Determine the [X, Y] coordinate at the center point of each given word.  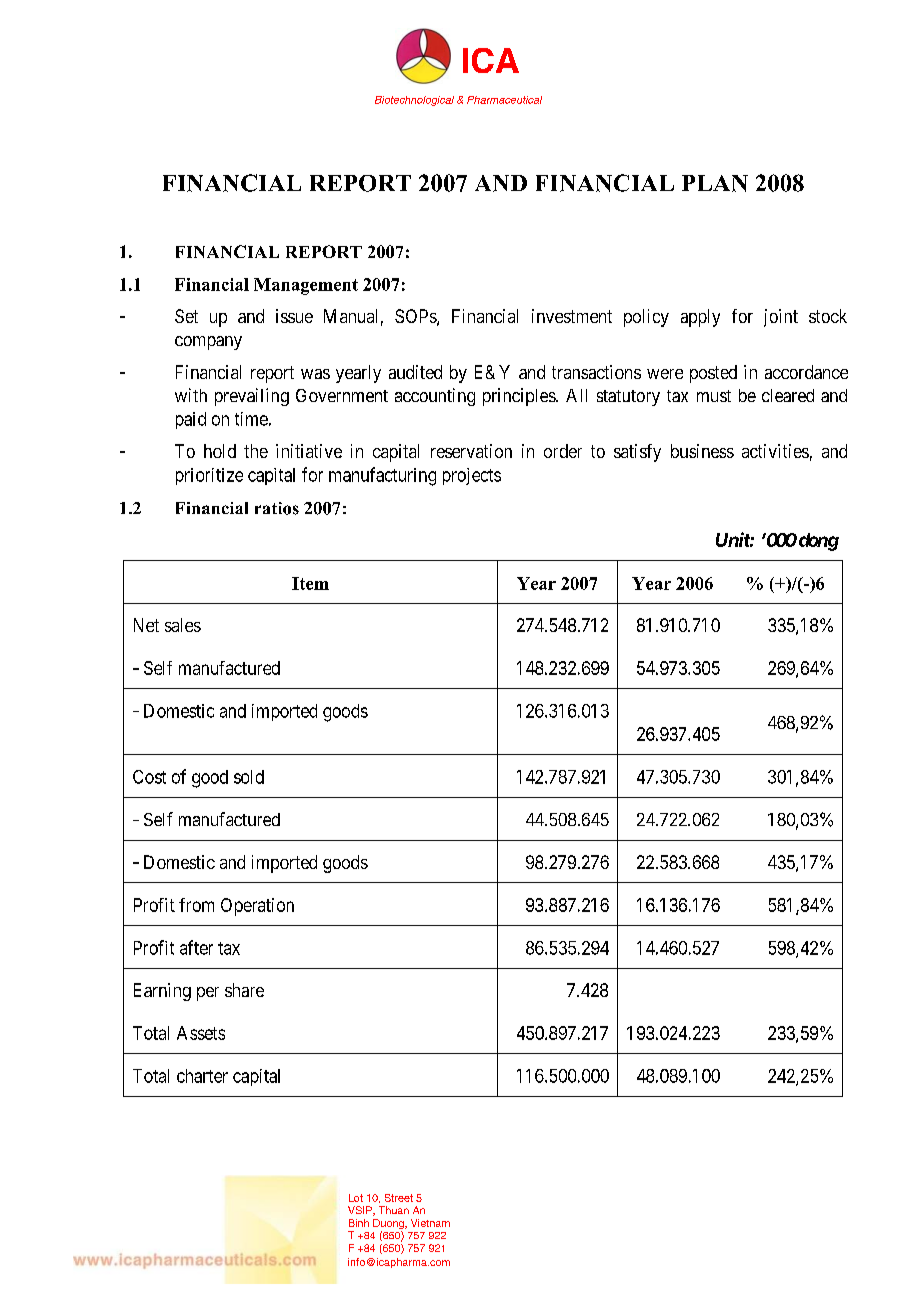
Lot [356, 1198]
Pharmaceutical [504, 100]
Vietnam [430, 1223]
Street [399, 1198]
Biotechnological [414, 101]
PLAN [715, 183]
